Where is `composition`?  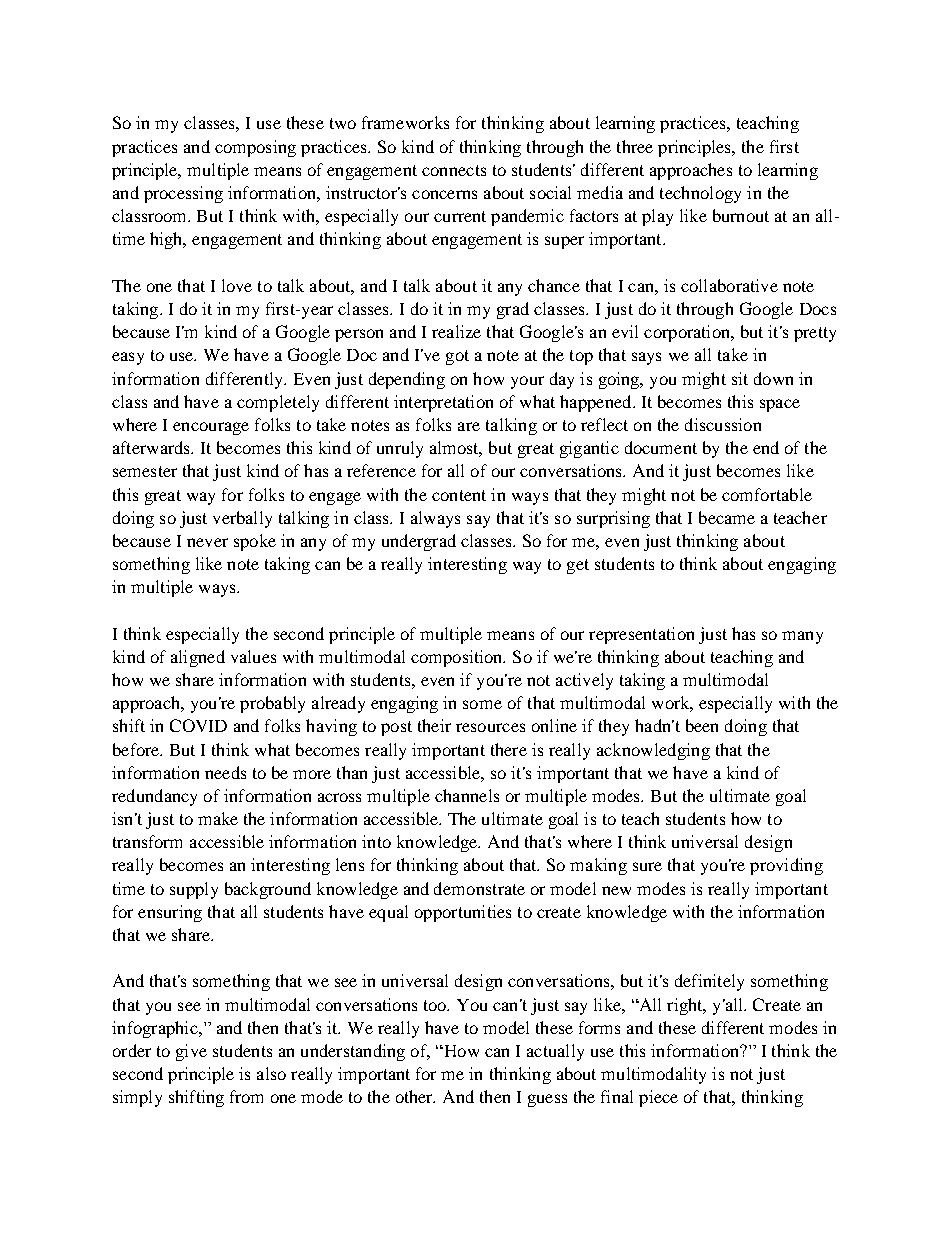 composition is located at coordinates (458, 658).
